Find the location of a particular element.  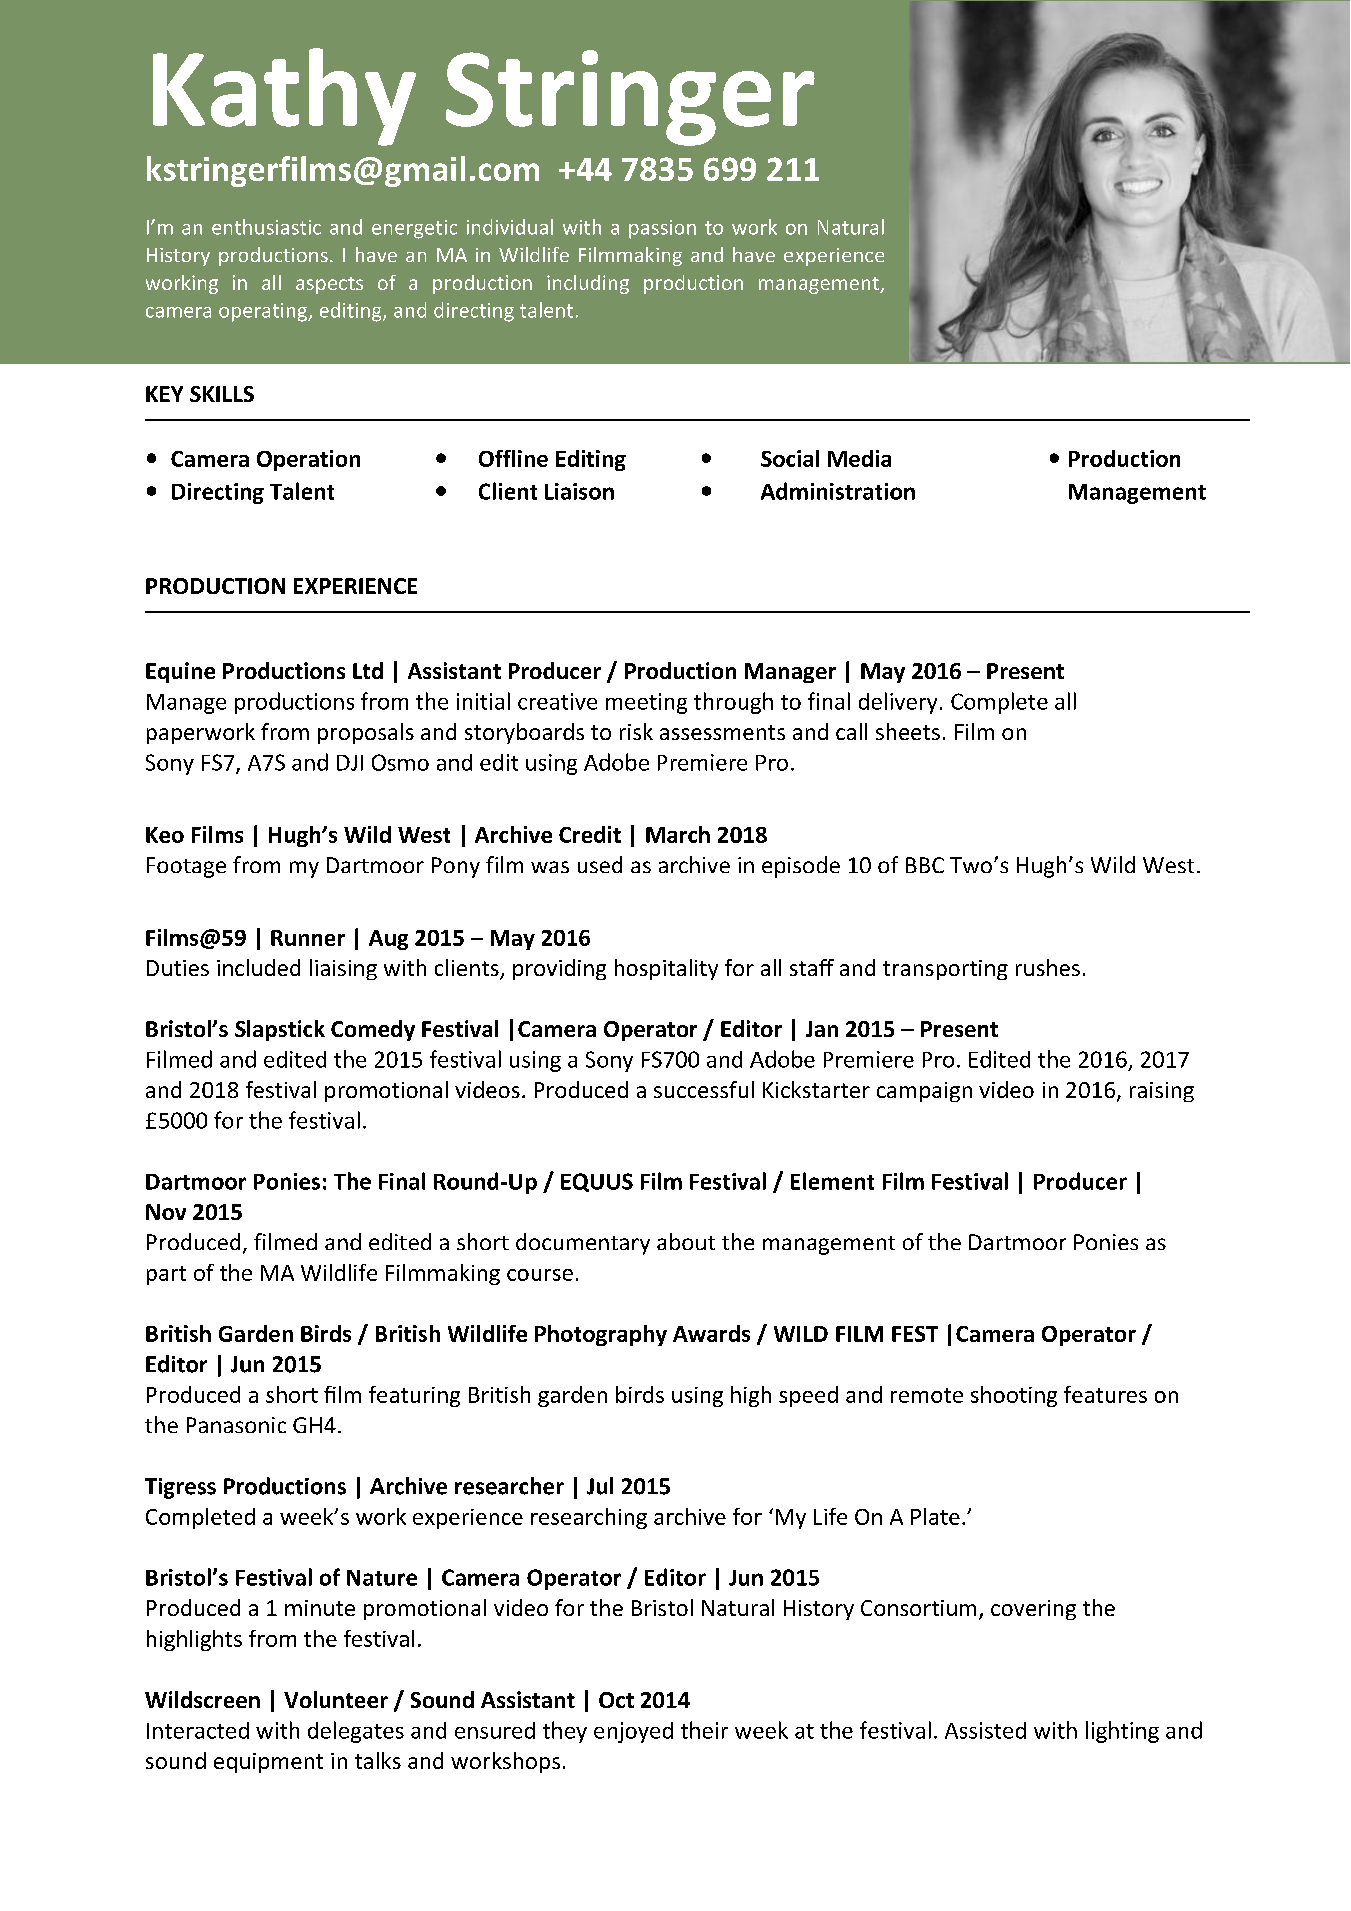

Media is located at coordinates (859, 458).
